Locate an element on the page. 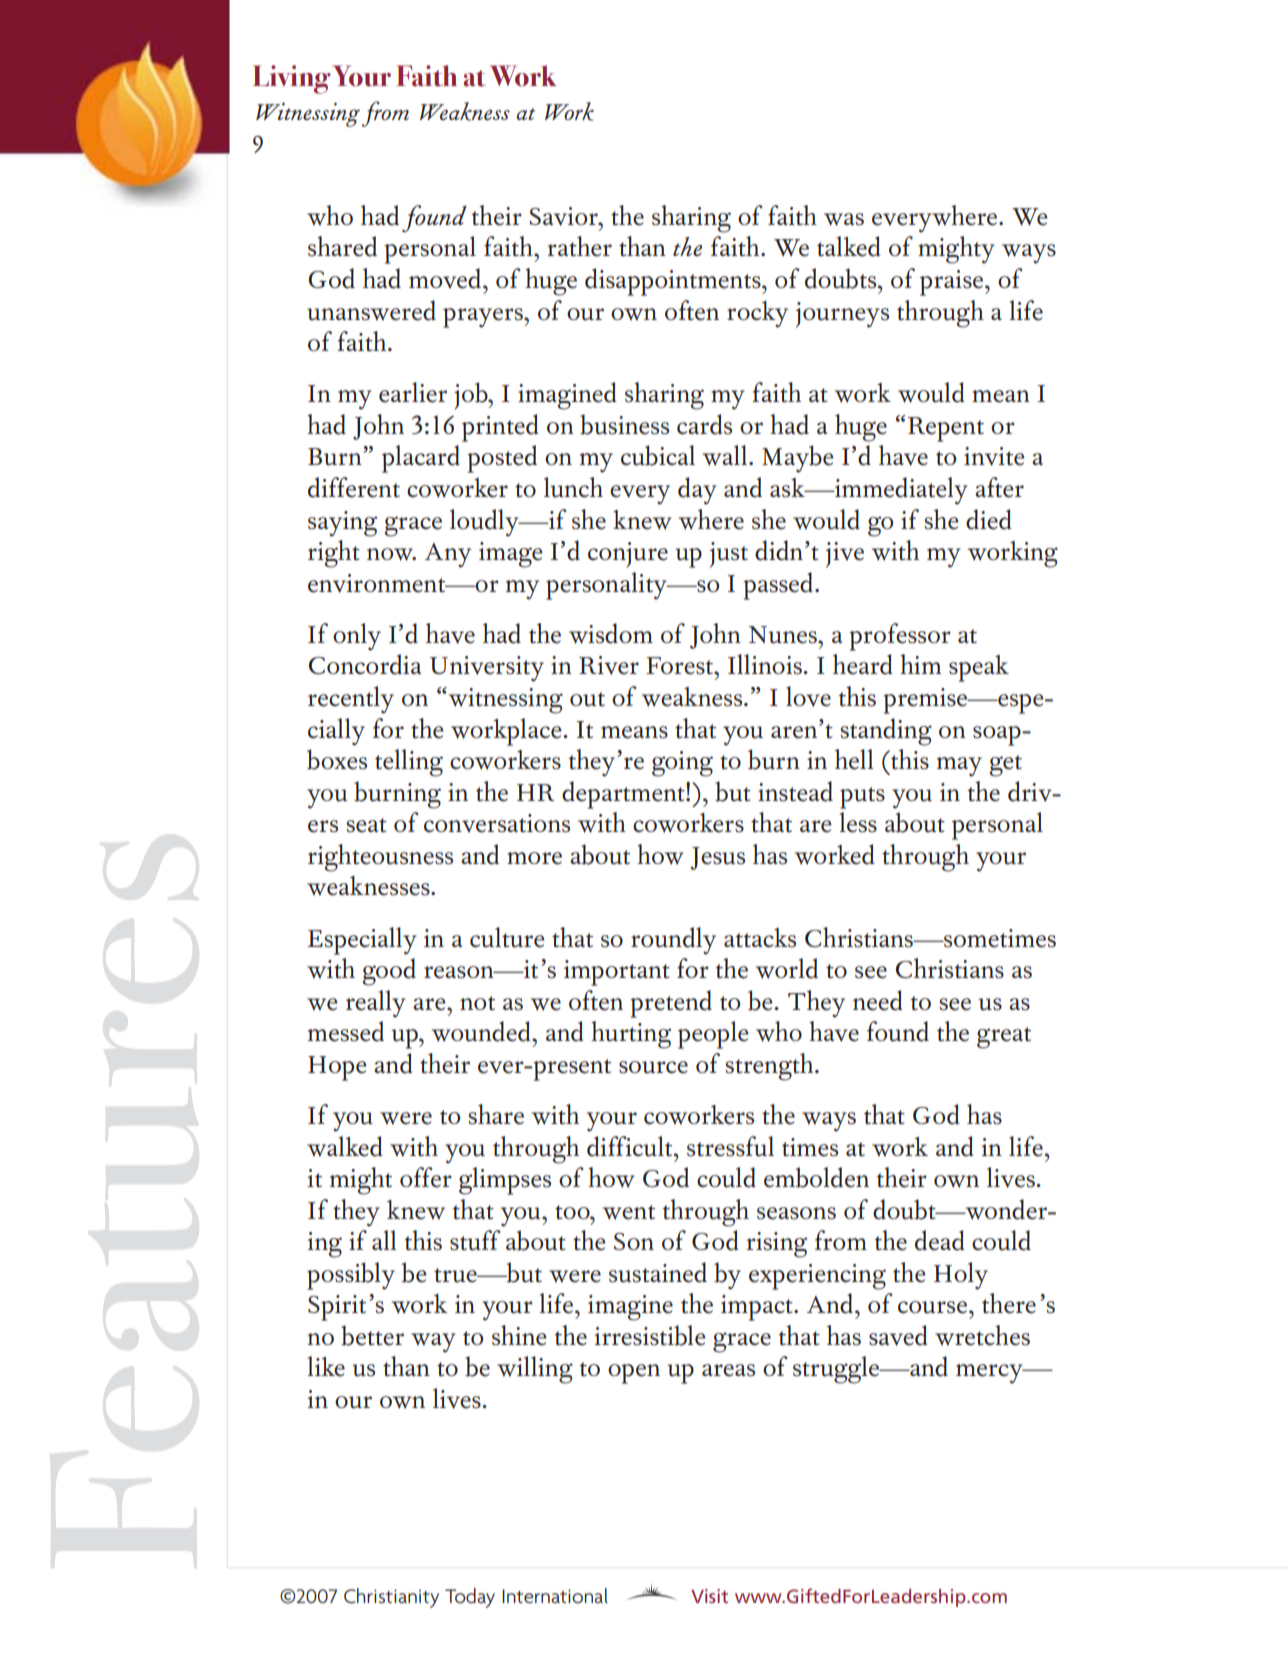 This page has height=1666, width=1288. was is located at coordinates (844, 219).
